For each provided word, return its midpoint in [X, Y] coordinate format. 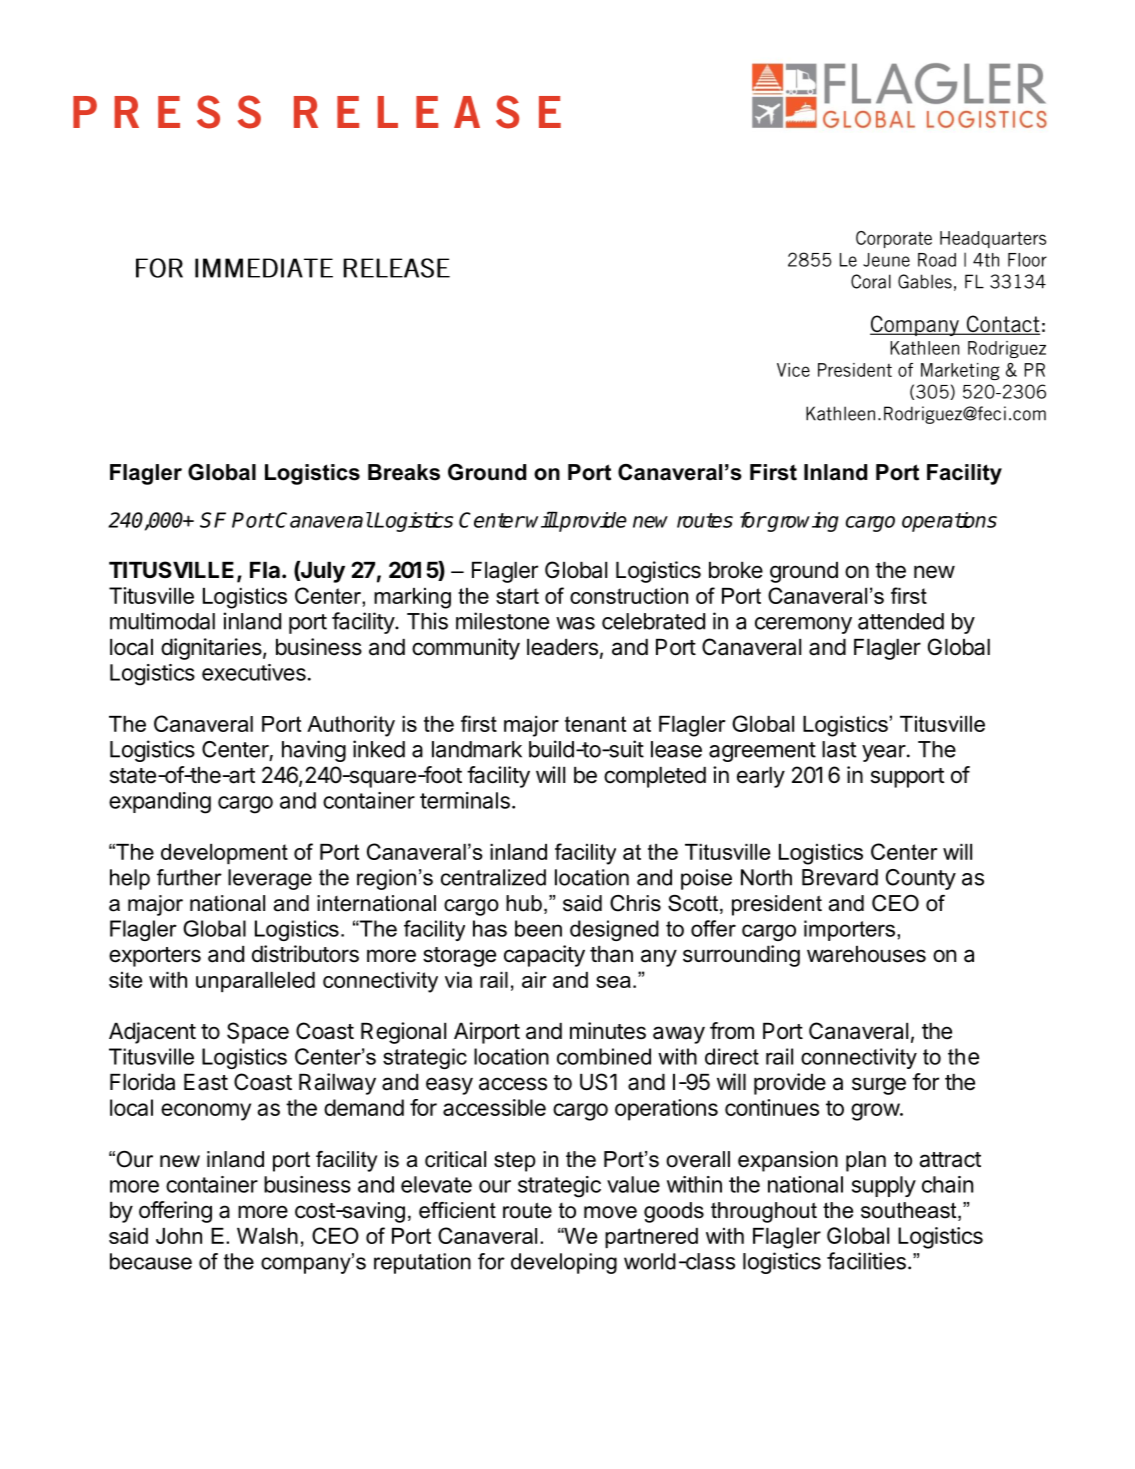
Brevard [840, 877]
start [517, 596]
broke [736, 570]
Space [258, 1033]
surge [879, 1086]
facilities [866, 1261]
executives [254, 672]
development [224, 854]
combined [604, 1056]
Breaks [404, 472]
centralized [493, 877]
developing [564, 1263]
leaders [562, 647]
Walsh [267, 1236]
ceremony [803, 625]
